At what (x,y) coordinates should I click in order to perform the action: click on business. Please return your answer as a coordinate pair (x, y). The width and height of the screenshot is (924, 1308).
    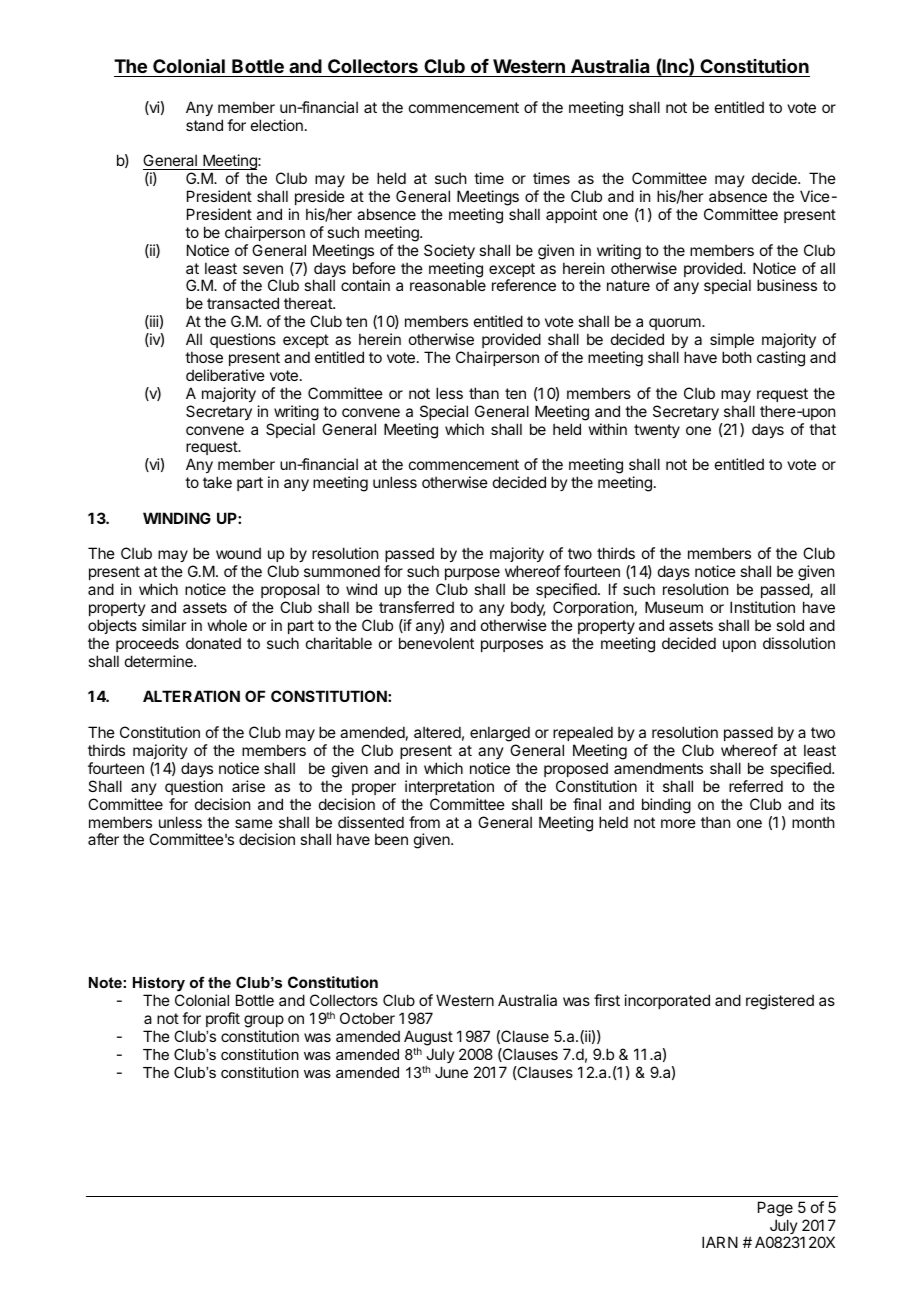
    Looking at the image, I should click on (787, 285).
